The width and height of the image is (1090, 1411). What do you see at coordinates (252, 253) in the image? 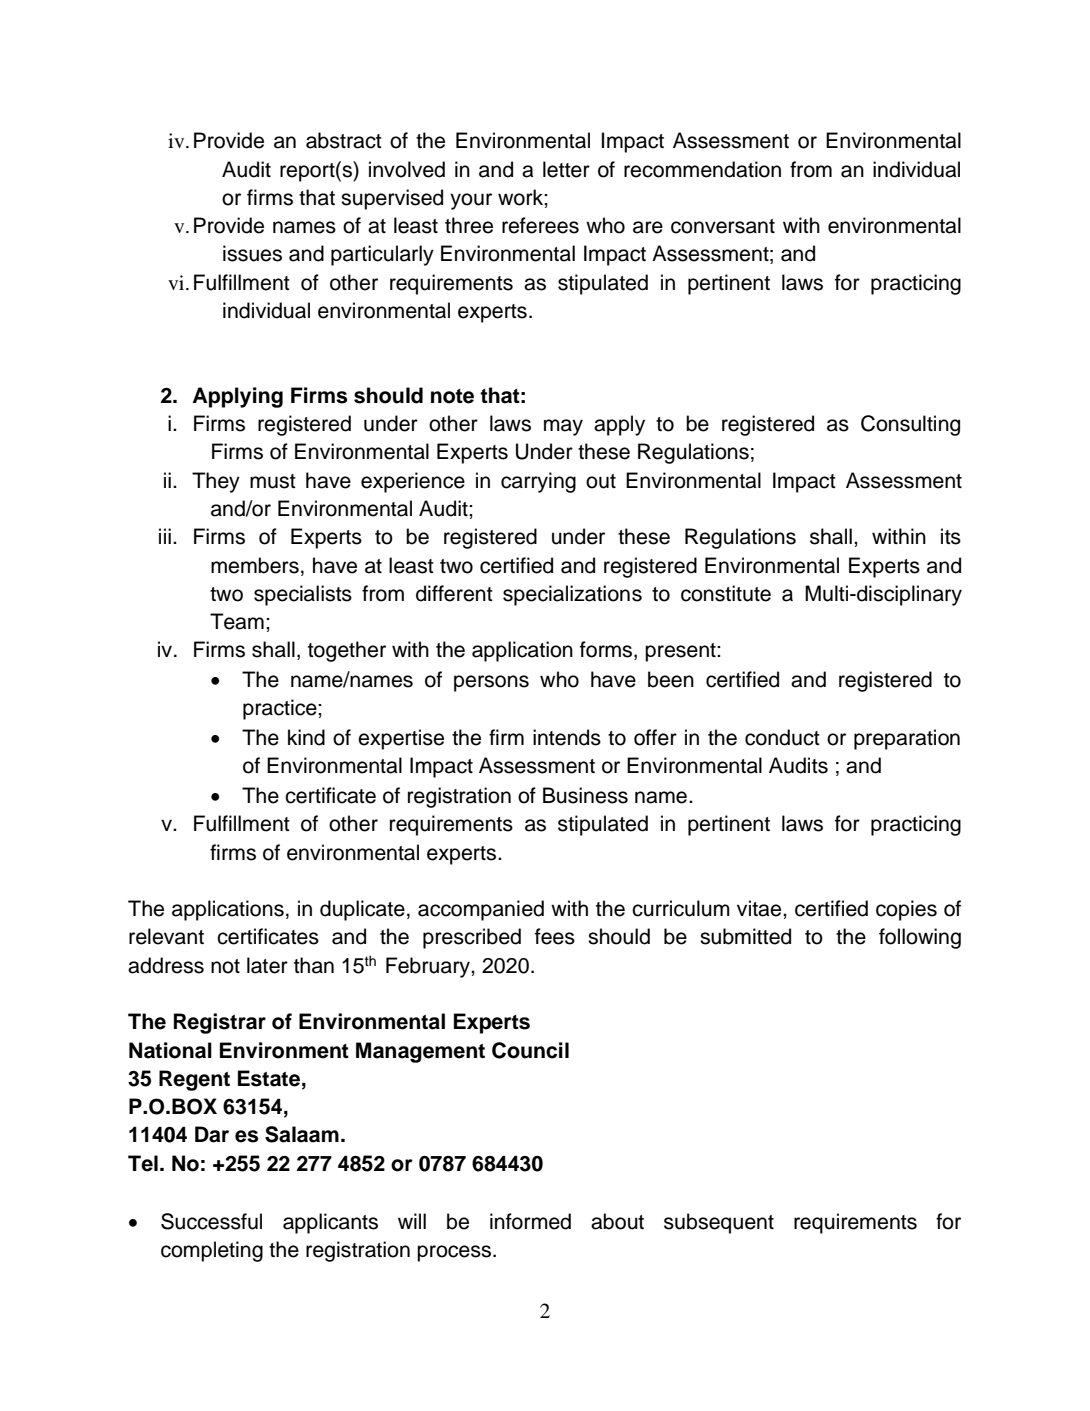
I see `issues` at bounding box center [252, 253].
